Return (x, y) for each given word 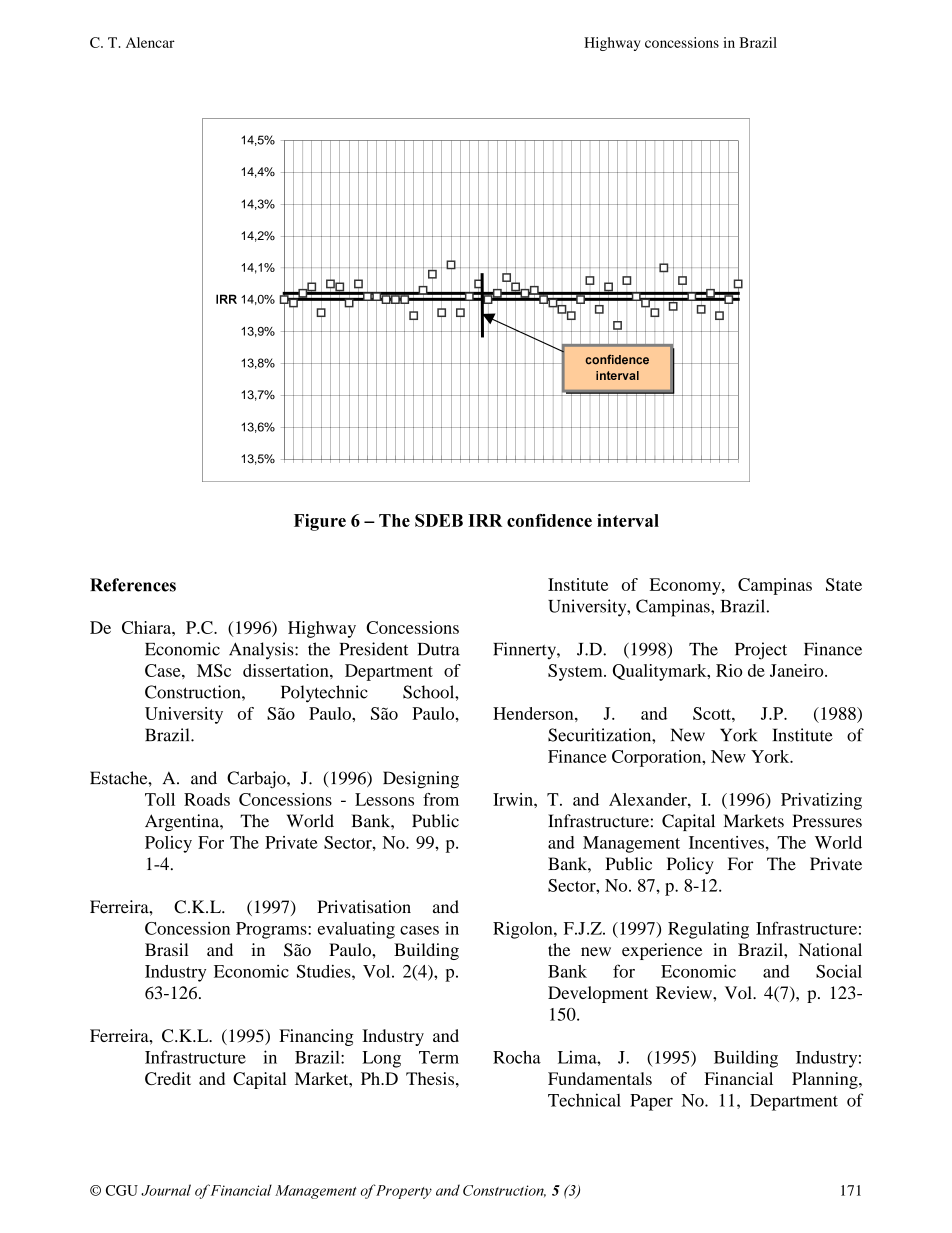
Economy (686, 586)
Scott (713, 713)
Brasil (167, 949)
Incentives (726, 842)
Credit (168, 1078)
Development (598, 994)
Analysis (262, 651)
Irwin (514, 799)
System (576, 672)
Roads (207, 799)
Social (839, 971)
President (374, 649)
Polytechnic (324, 694)
